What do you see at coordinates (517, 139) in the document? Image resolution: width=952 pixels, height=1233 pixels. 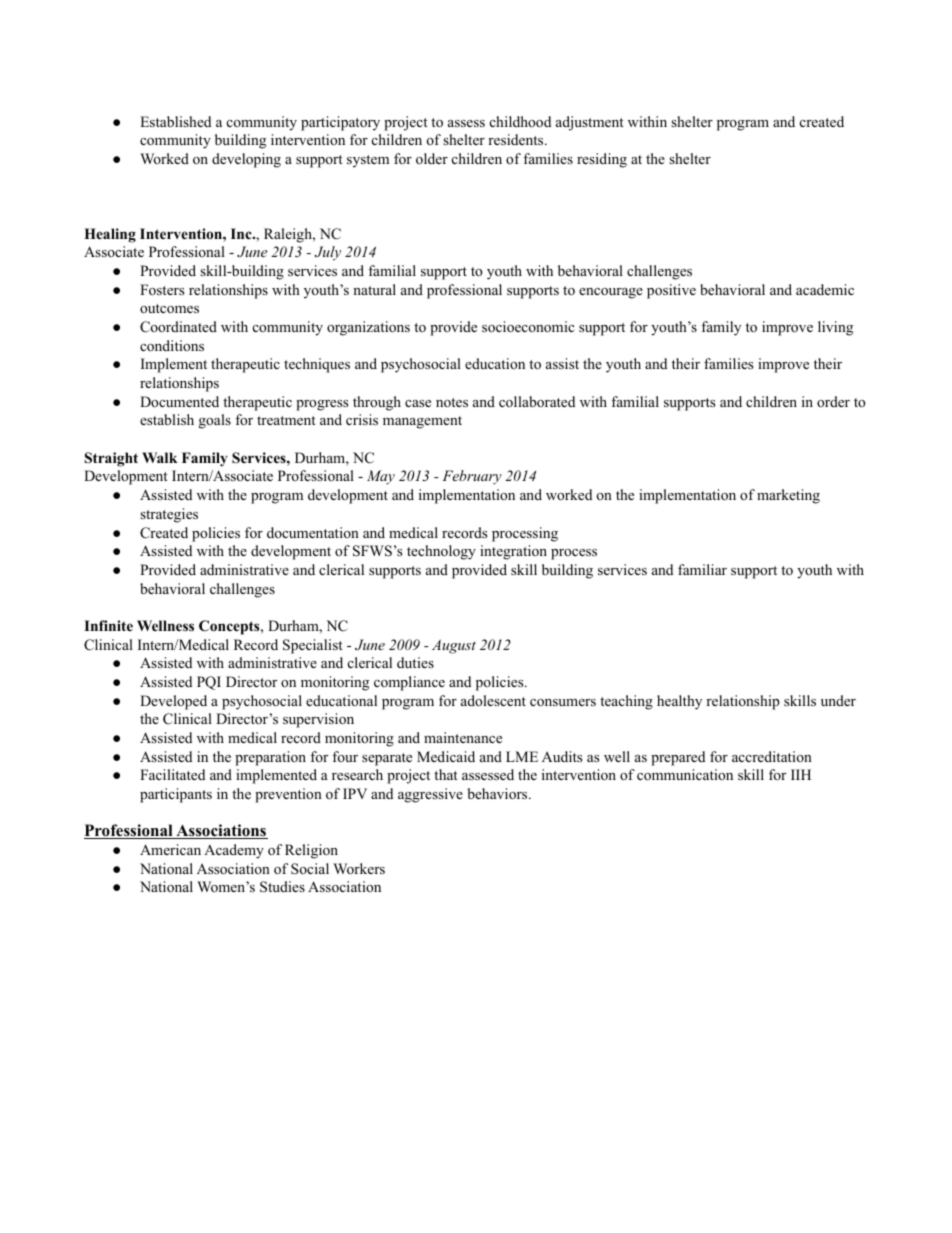 I see `residents` at bounding box center [517, 139].
